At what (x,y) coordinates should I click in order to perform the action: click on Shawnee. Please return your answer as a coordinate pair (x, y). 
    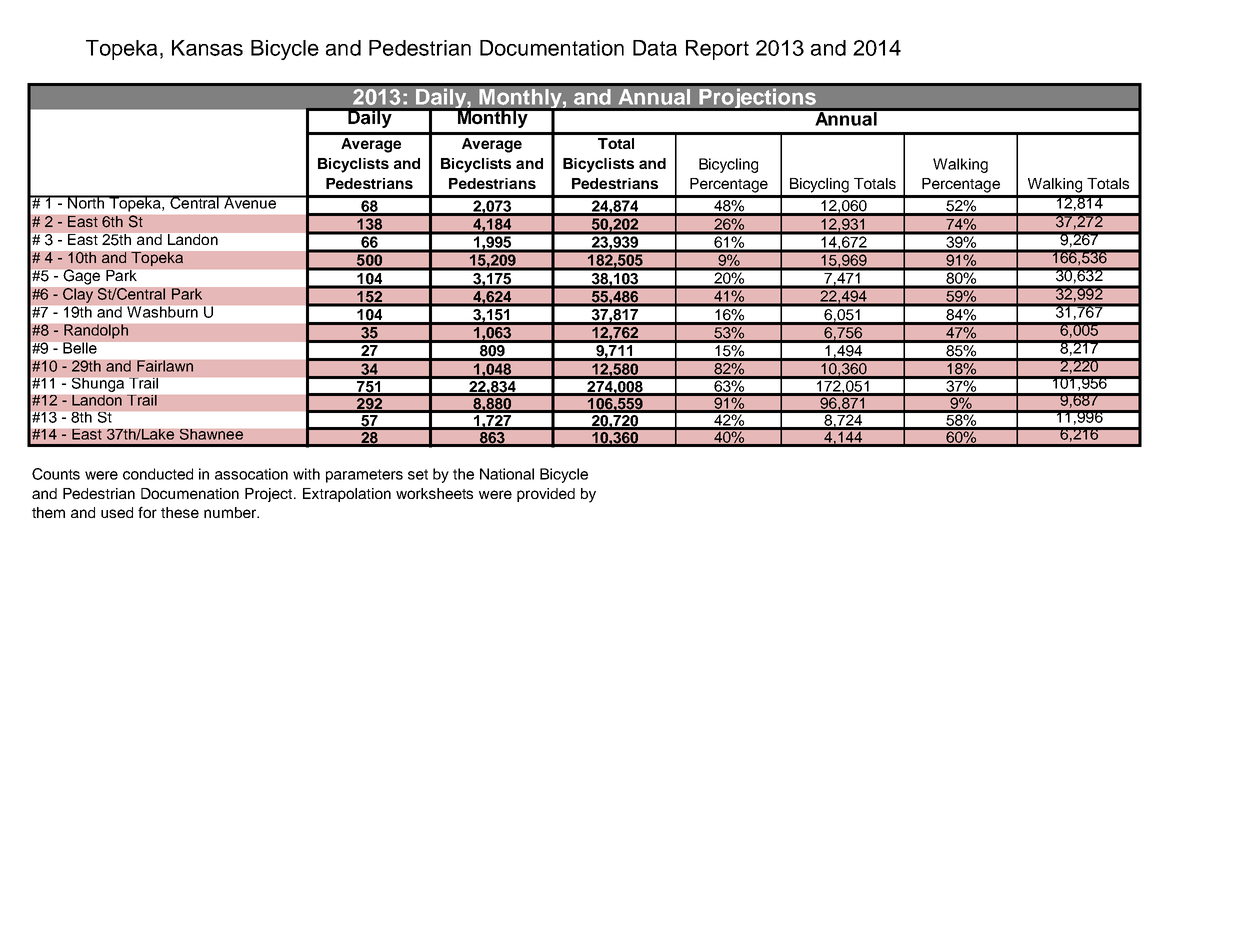
    Looking at the image, I should click on (211, 434).
